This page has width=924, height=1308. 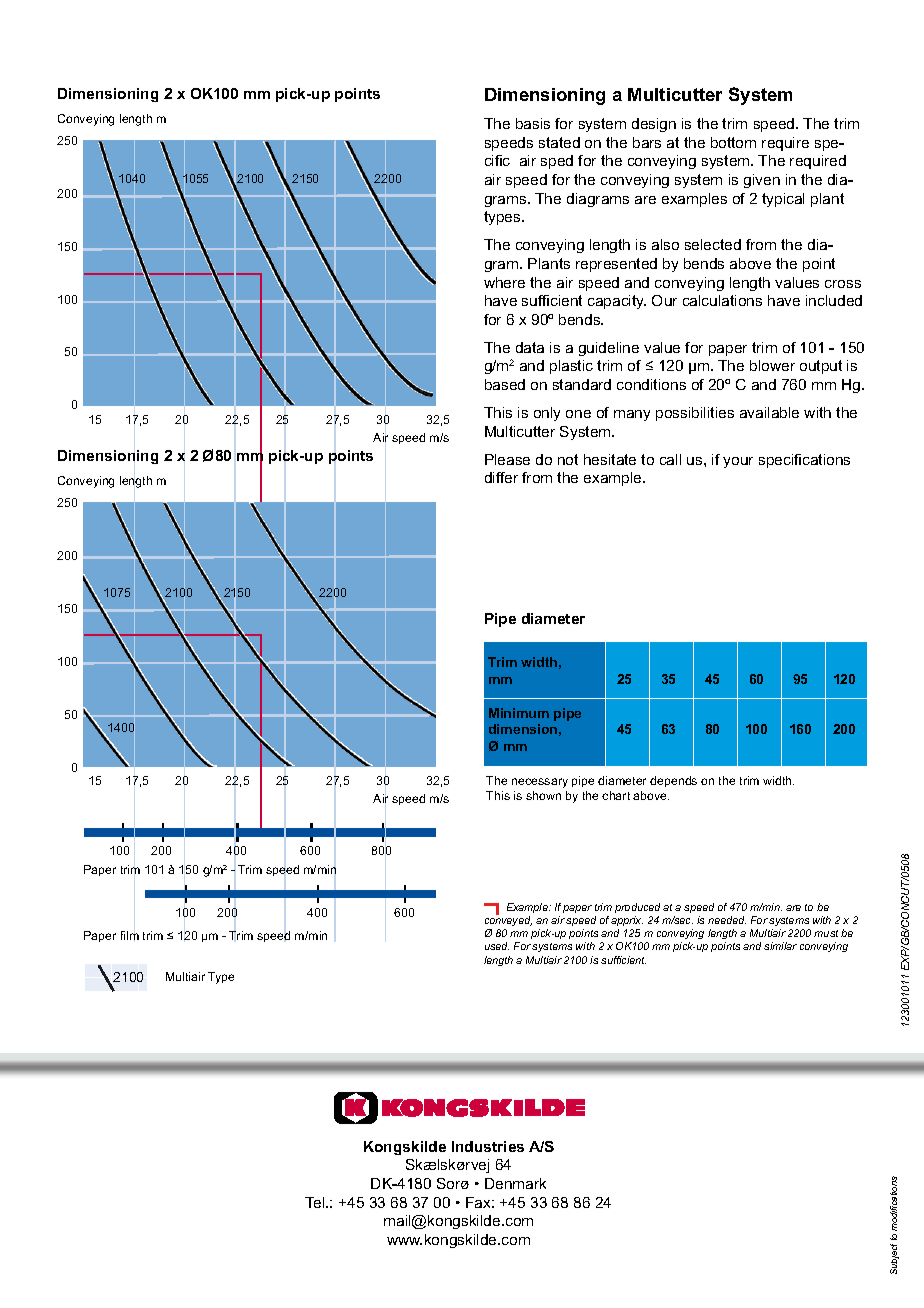 I want to click on Tel, so click(x=316, y=1202).
